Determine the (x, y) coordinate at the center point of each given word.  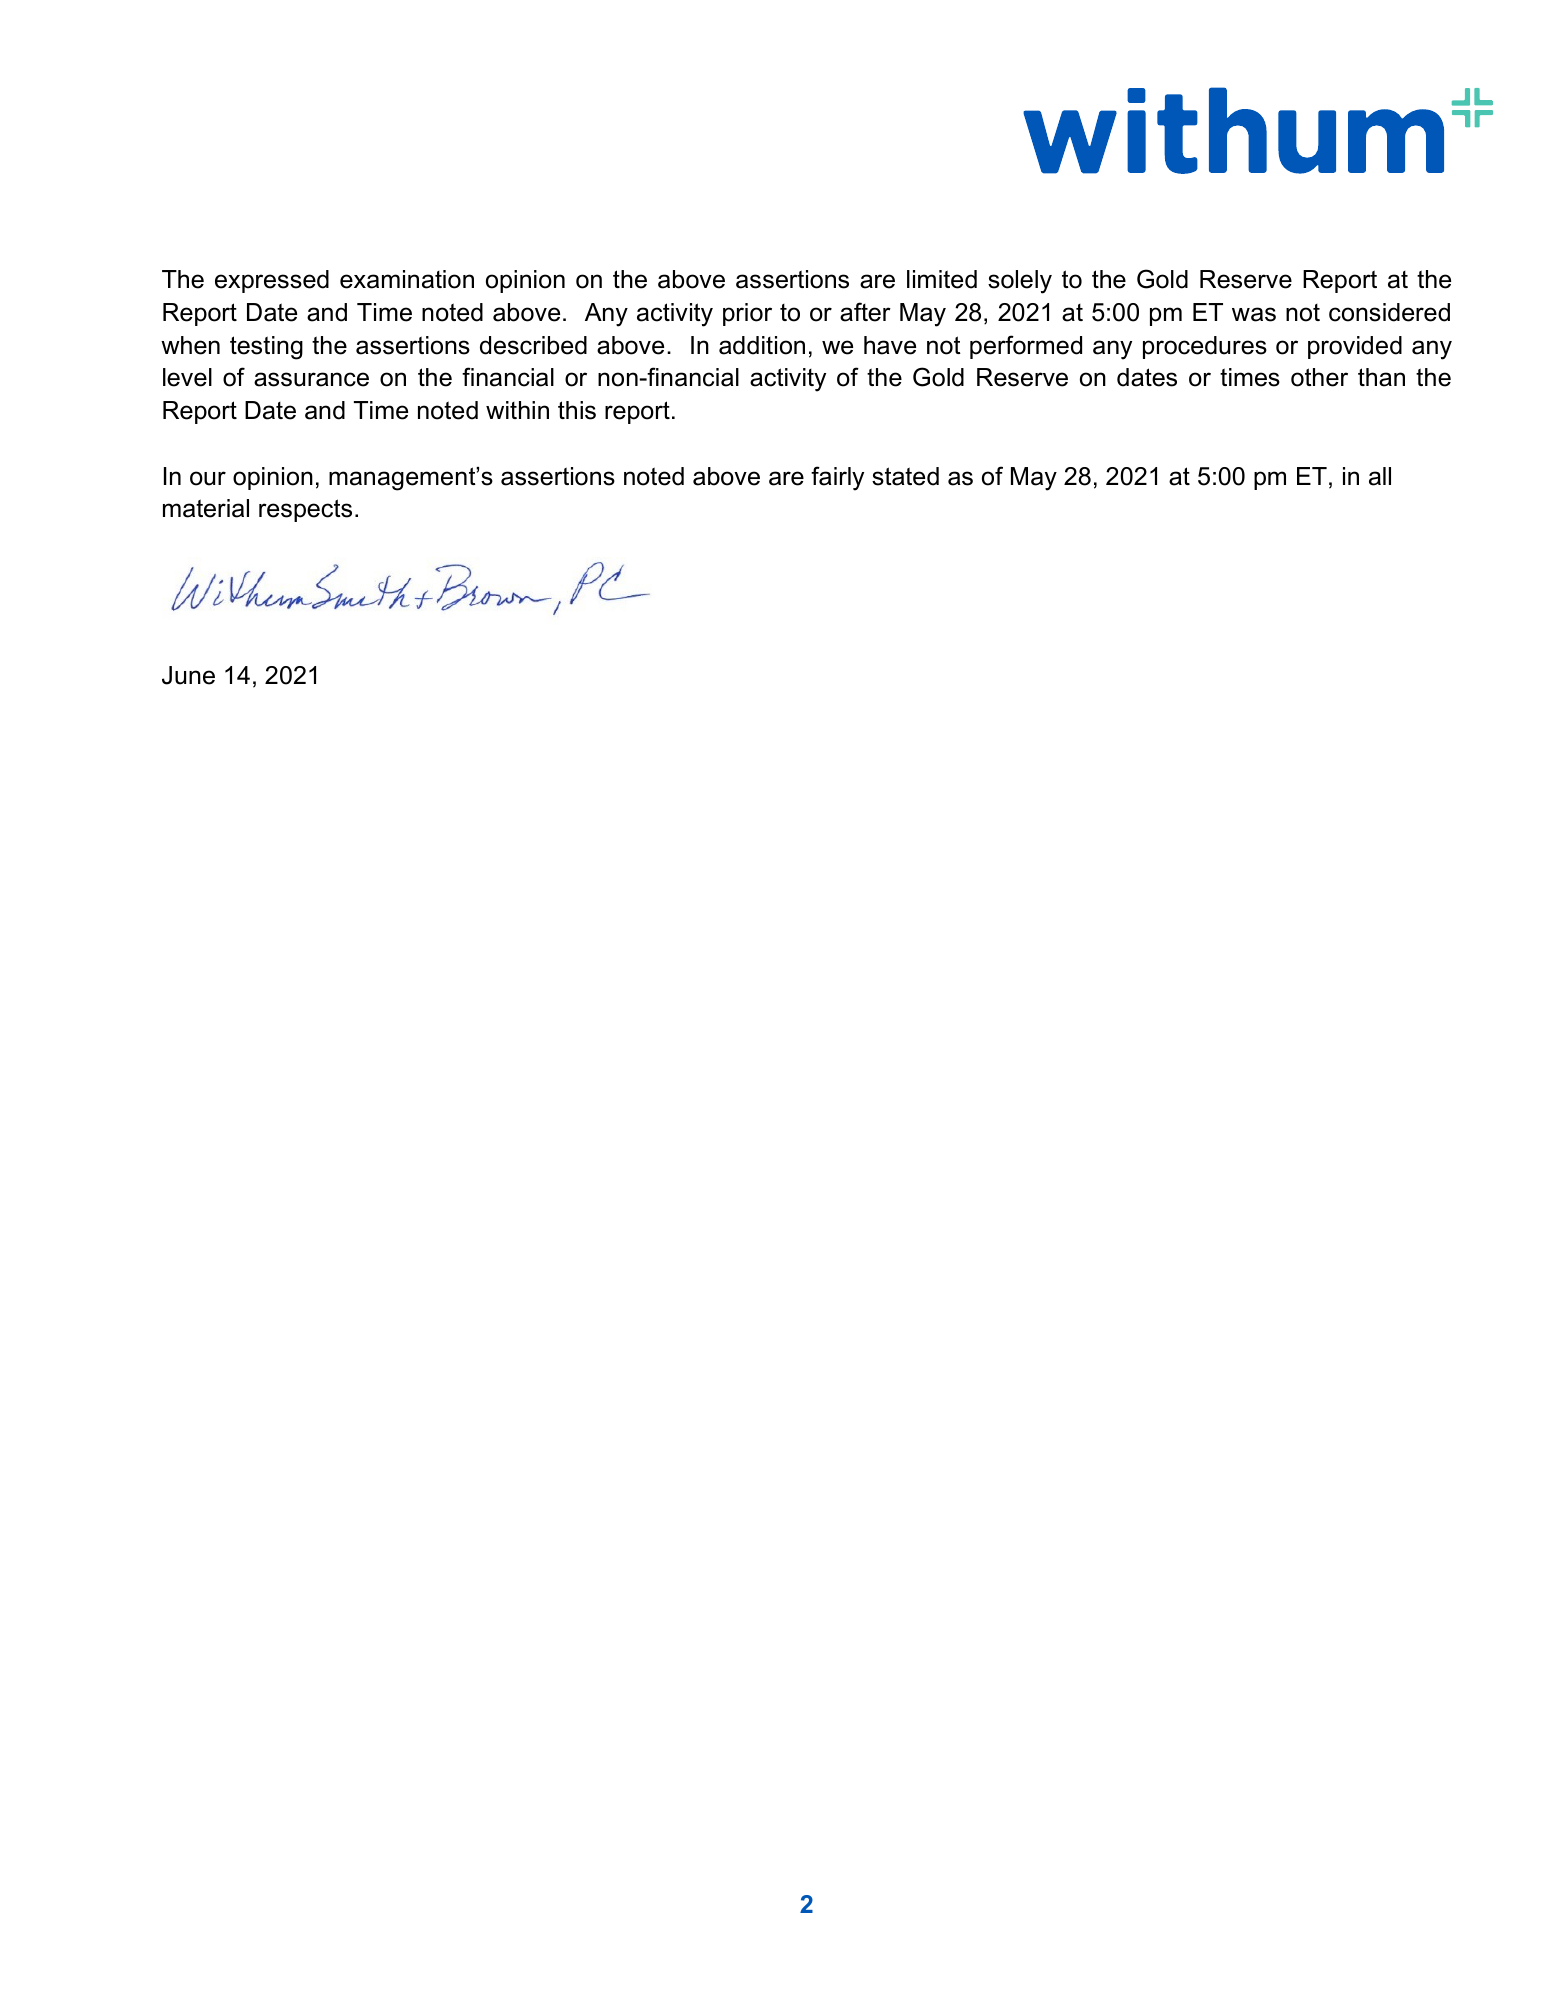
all (1380, 476)
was (1254, 314)
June (188, 675)
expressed (272, 281)
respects (305, 510)
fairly (837, 478)
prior (747, 314)
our (208, 478)
